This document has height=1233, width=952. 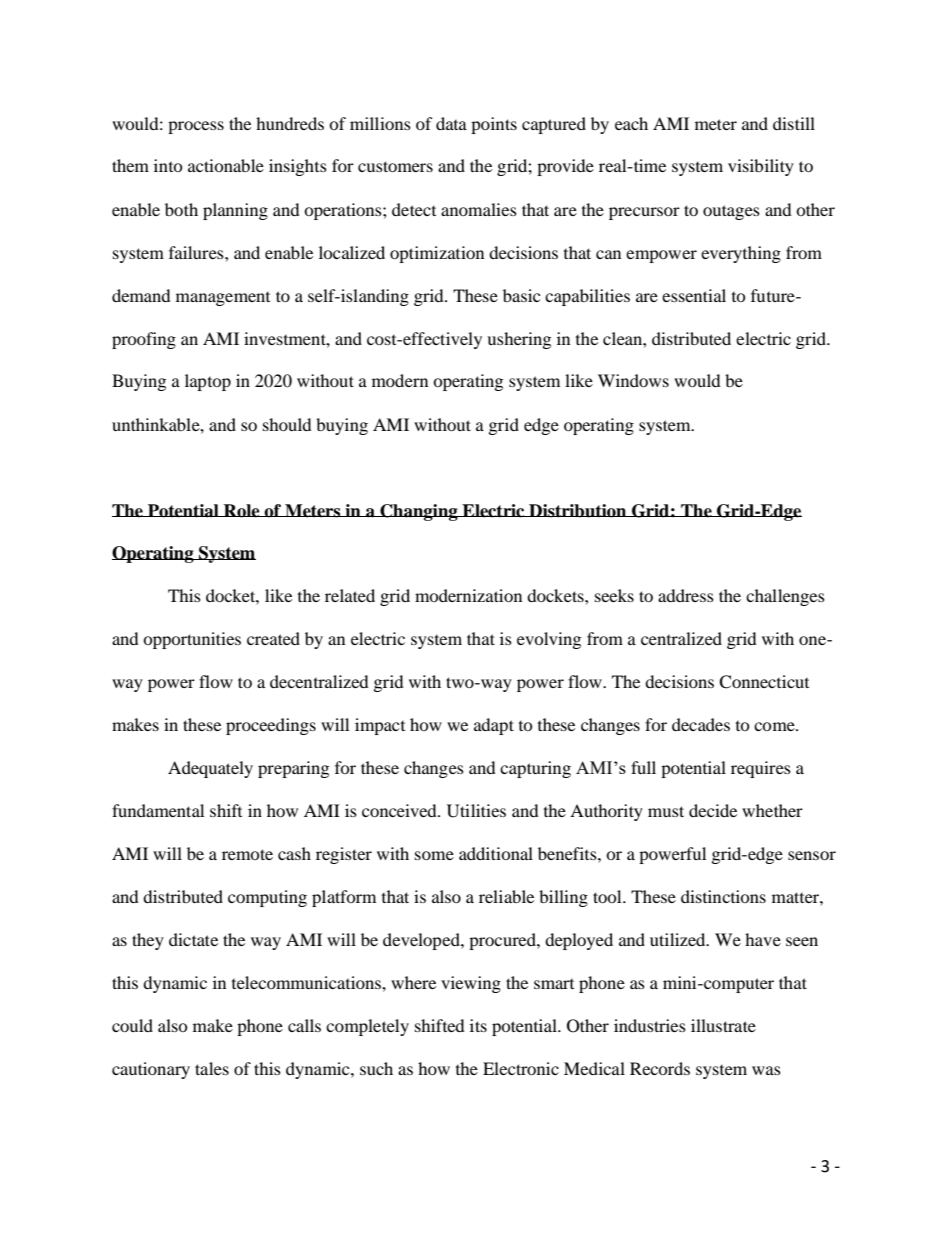 What do you see at coordinates (761, 167) in the document?
I see `visibility` at bounding box center [761, 167].
